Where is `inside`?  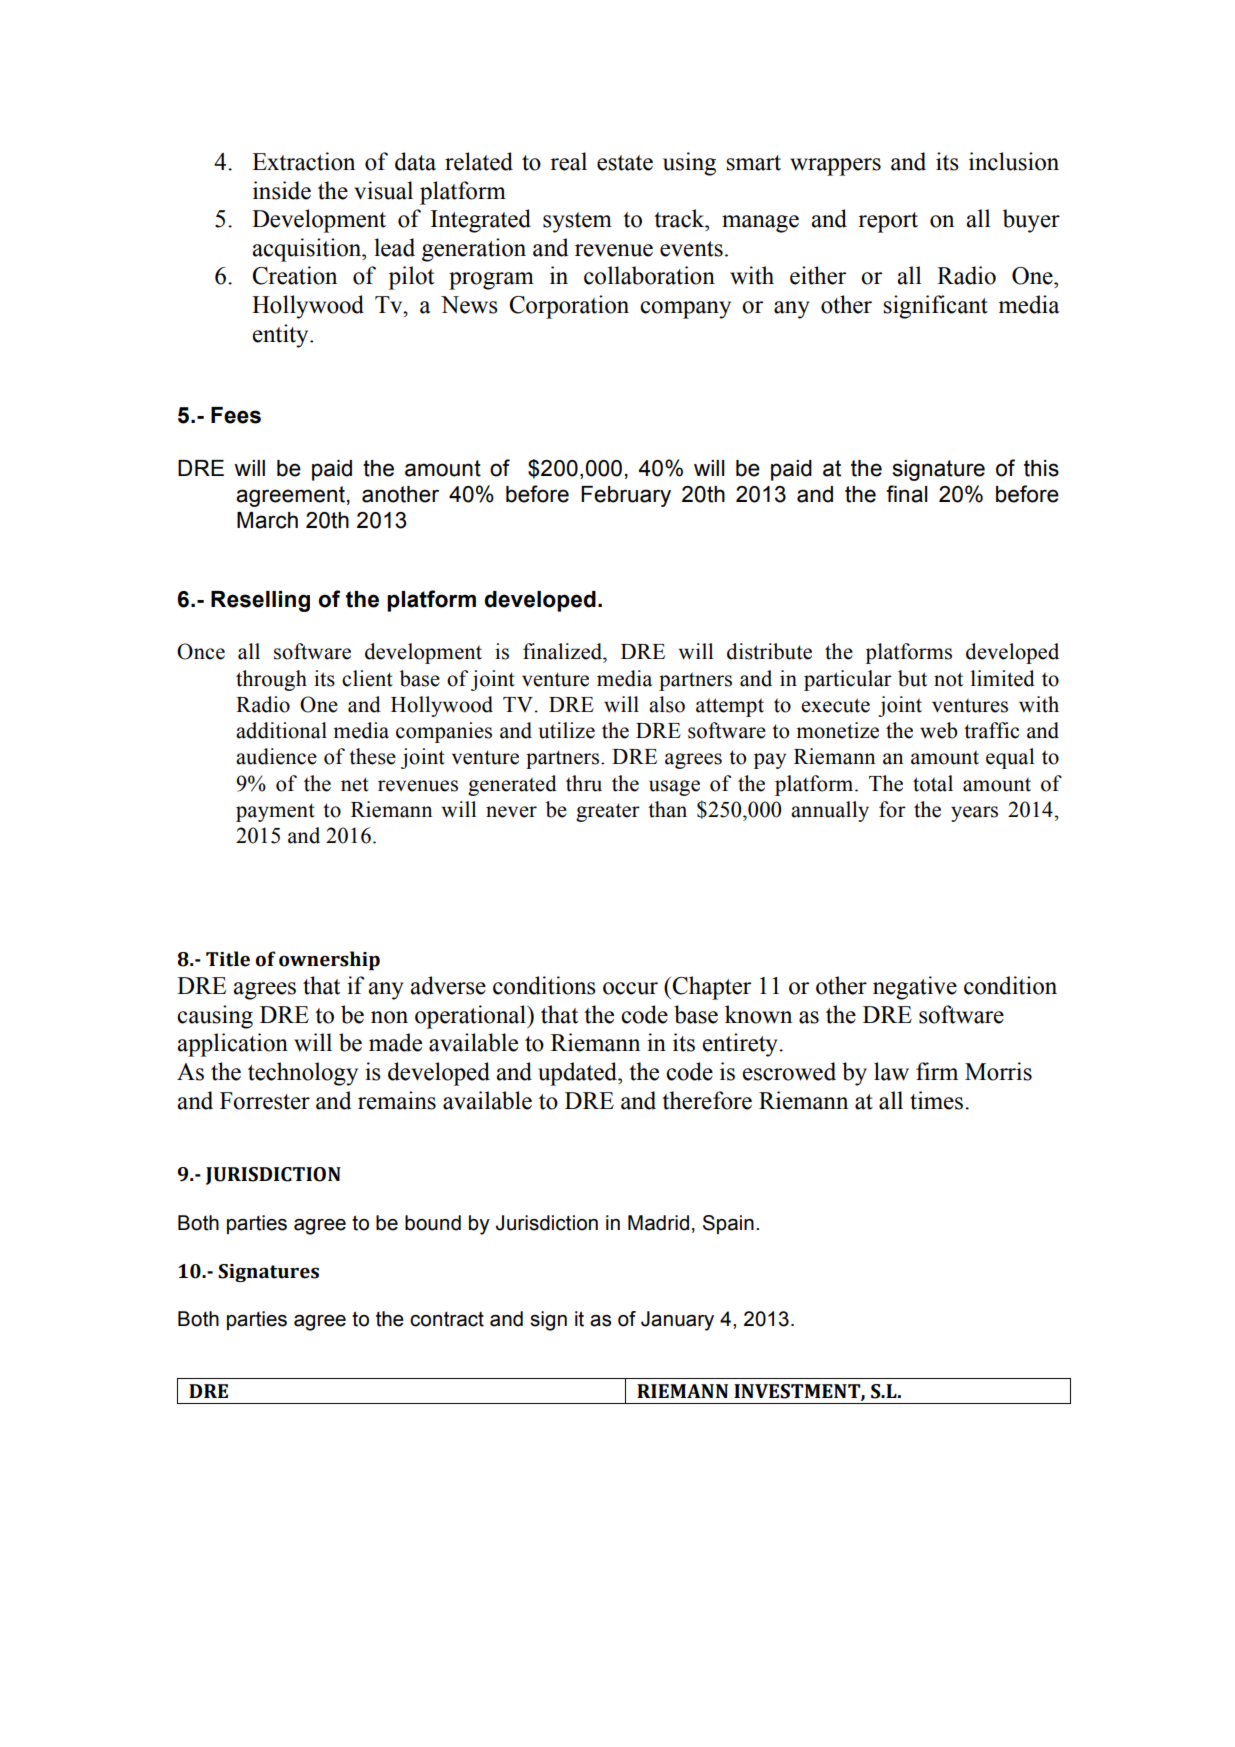 inside is located at coordinates (282, 190).
